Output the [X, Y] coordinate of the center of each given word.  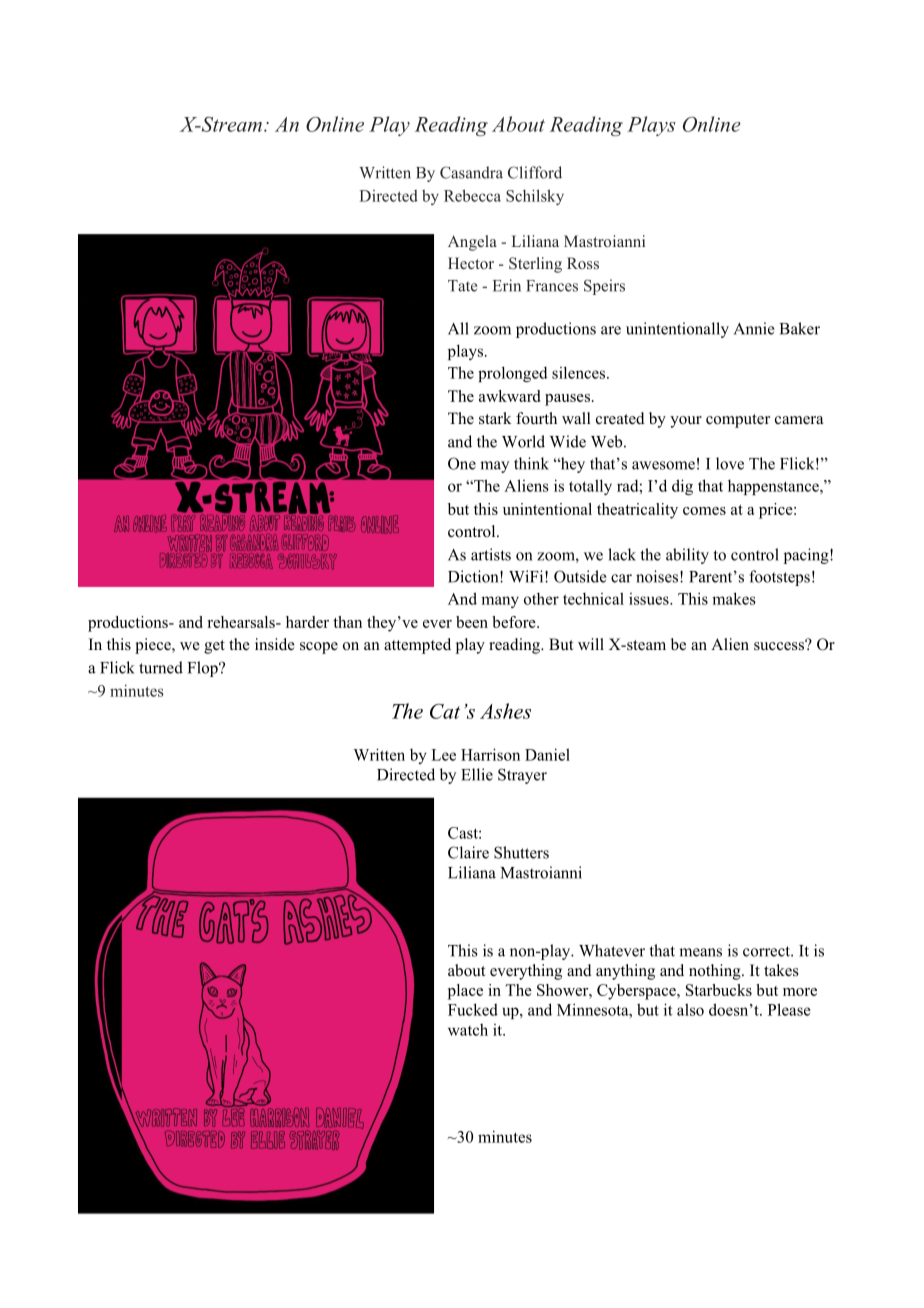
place [465, 992]
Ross [583, 263]
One [462, 463]
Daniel [547, 754]
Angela [472, 243]
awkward [509, 396]
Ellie [477, 774]
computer [738, 421]
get [214, 647]
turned [161, 667]
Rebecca [472, 195]
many [500, 602]
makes [734, 598]
